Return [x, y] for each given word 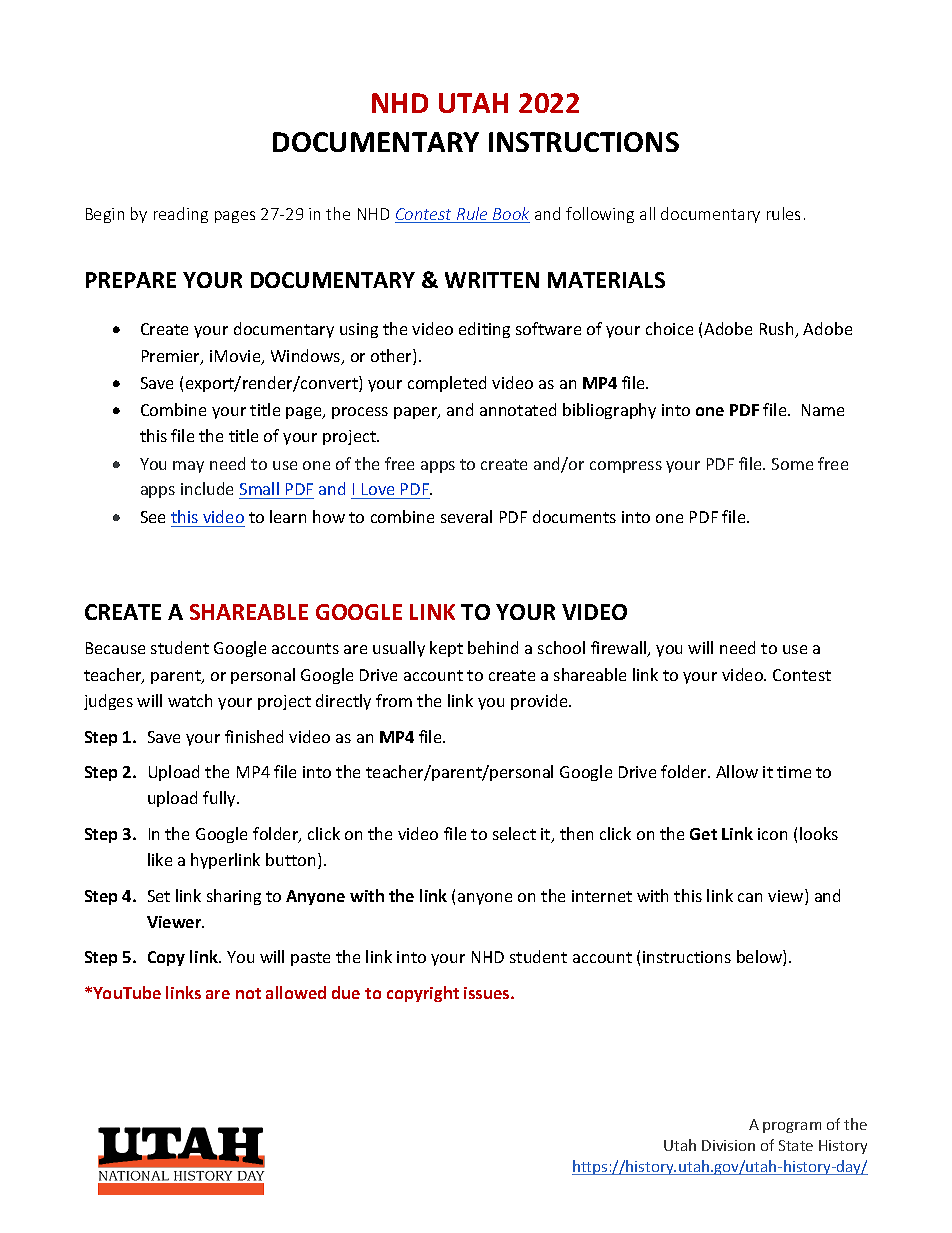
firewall [620, 649]
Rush [778, 330]
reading [181, 215]
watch [190, 700]
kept [446, 649]
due [346, 992]
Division [728, 1145]
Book [510, 215]
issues [488, 993]
